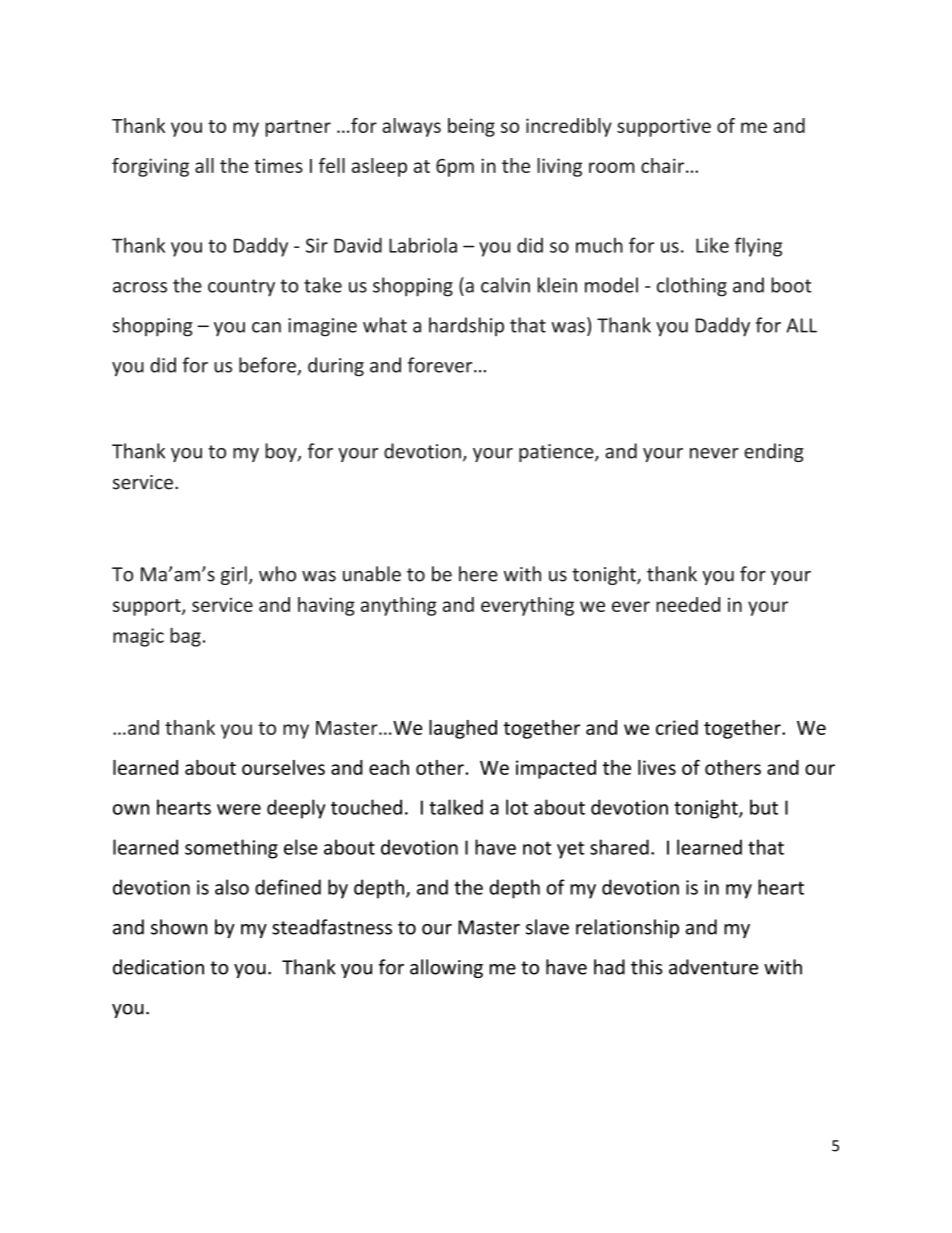  What do you see at coordinates (185, 637) in the document?
I see `bag` at bounding box center [185, 637].
